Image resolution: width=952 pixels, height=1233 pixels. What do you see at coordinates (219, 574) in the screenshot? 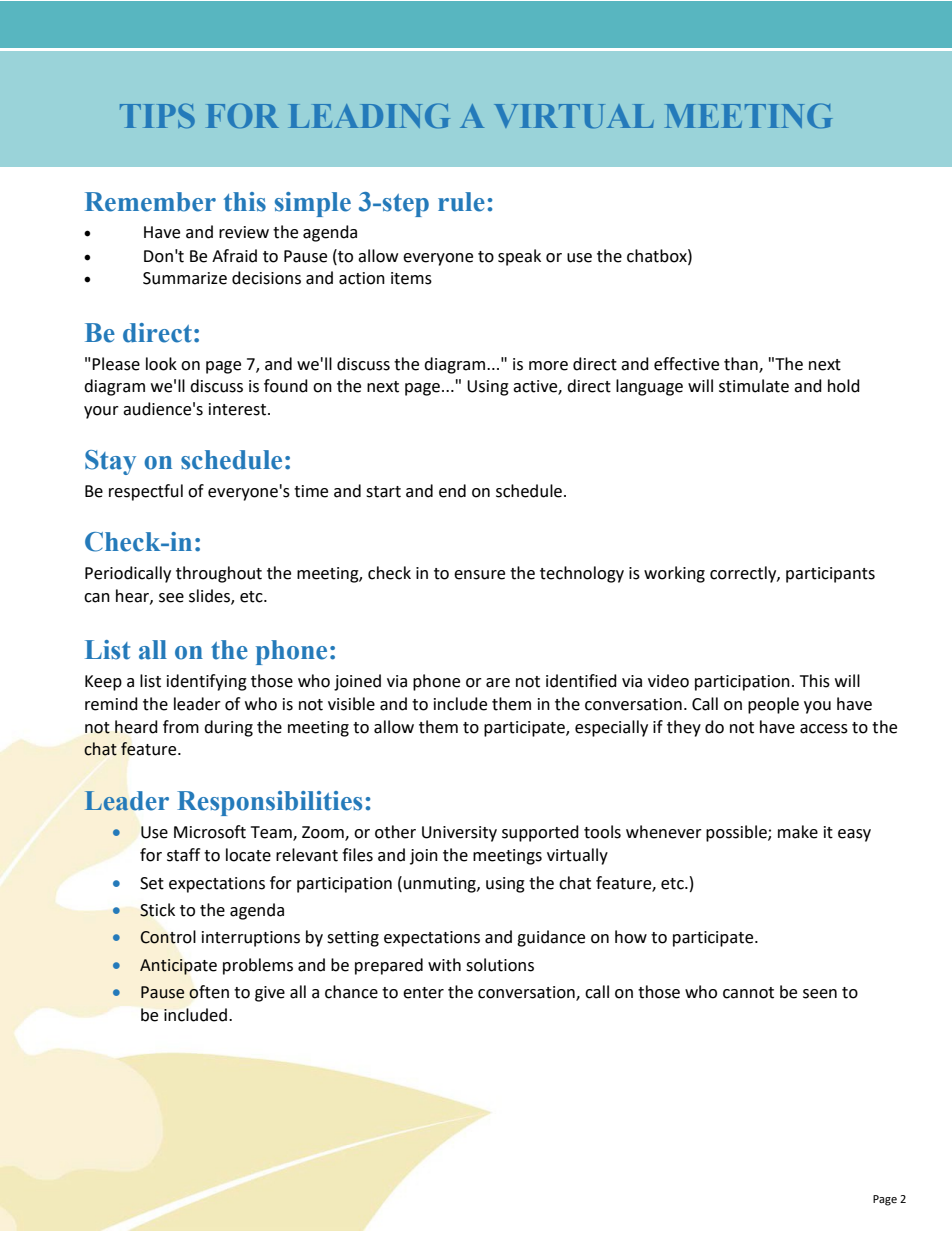
I see `throughout` at bounding box center [219, 574].
